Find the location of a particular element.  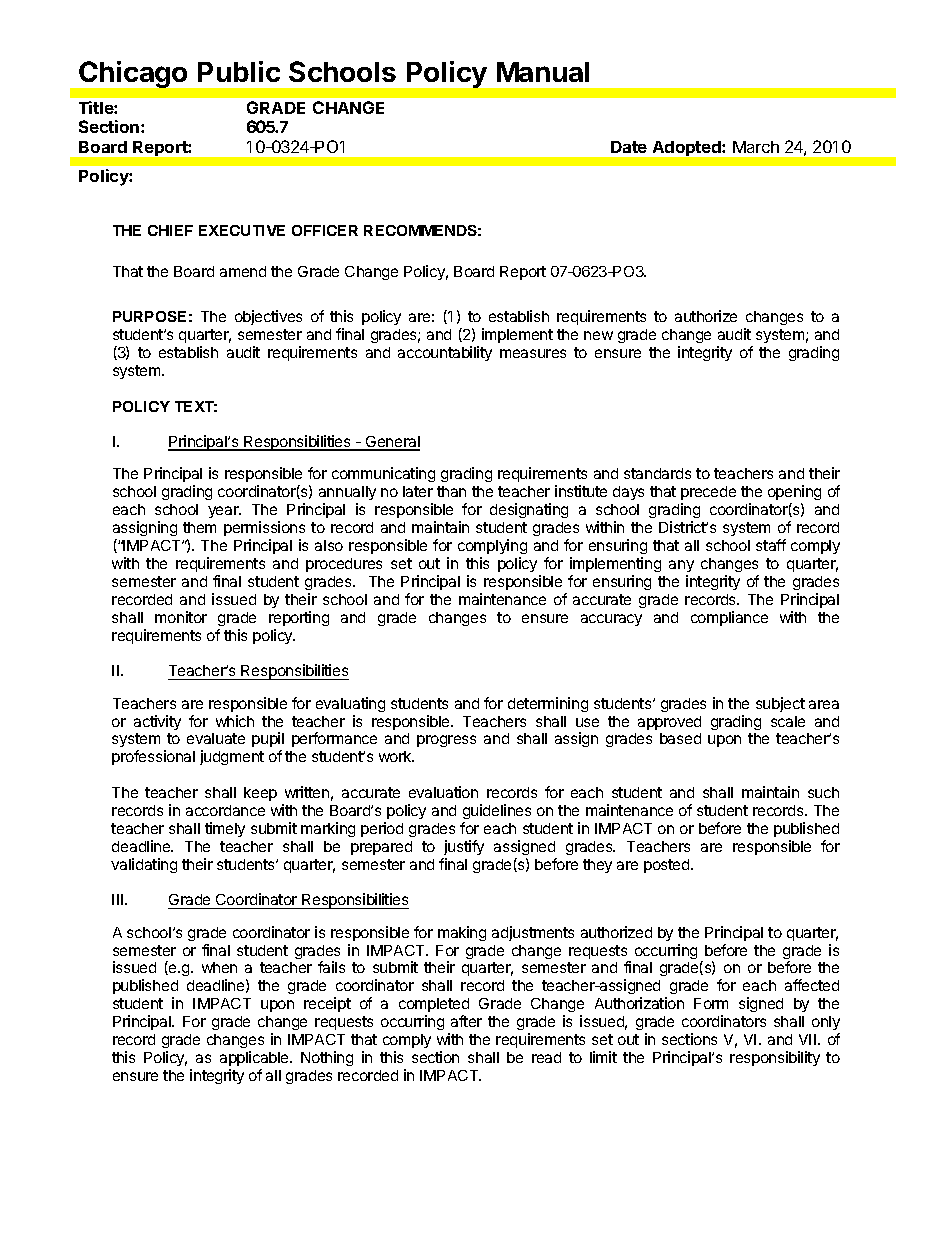

evaluate is located at coordinates (216, 738).
